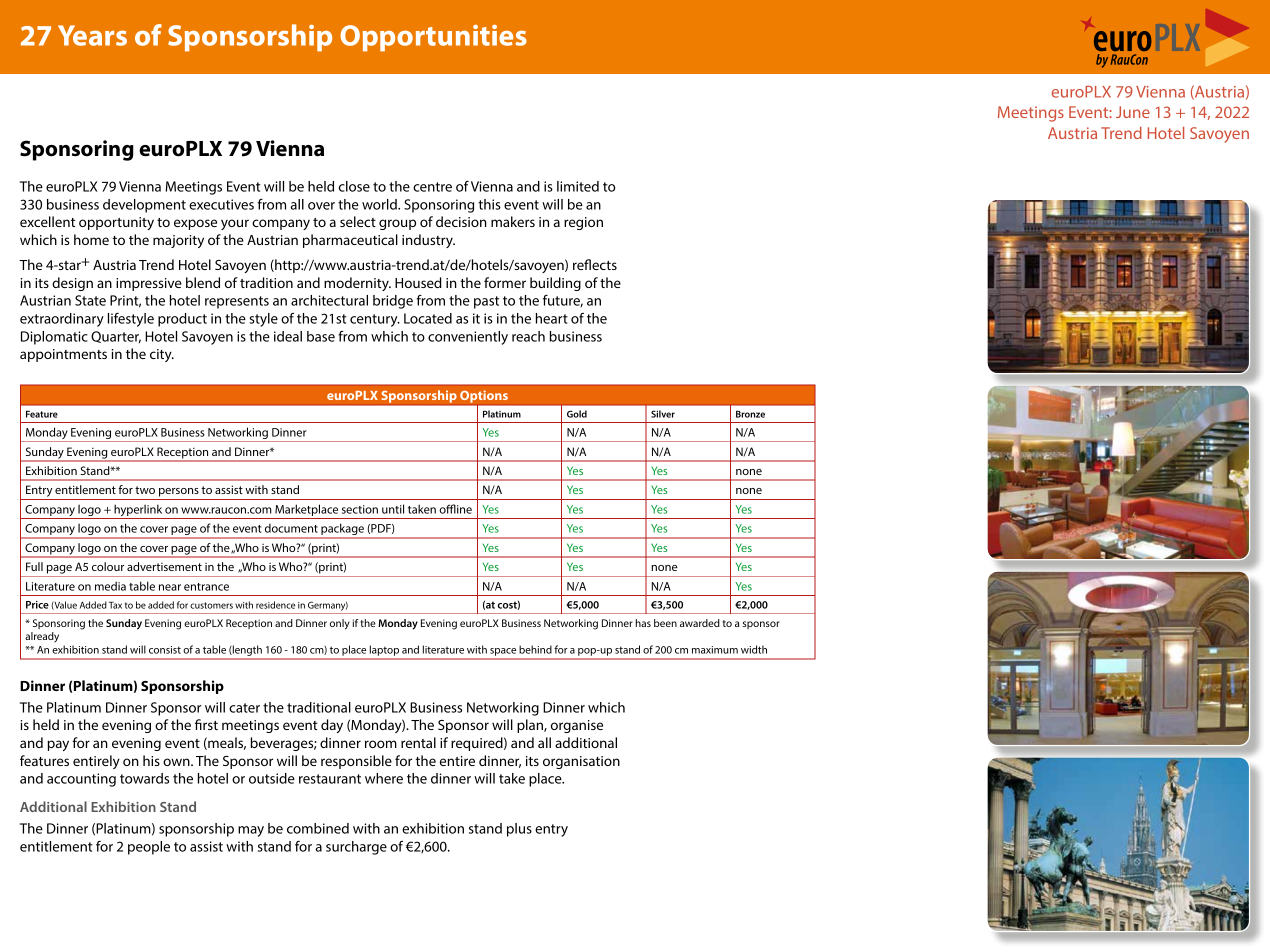  Describe the element at coordinates (179, 492) in the screenshot. I see `persons` at that location.
